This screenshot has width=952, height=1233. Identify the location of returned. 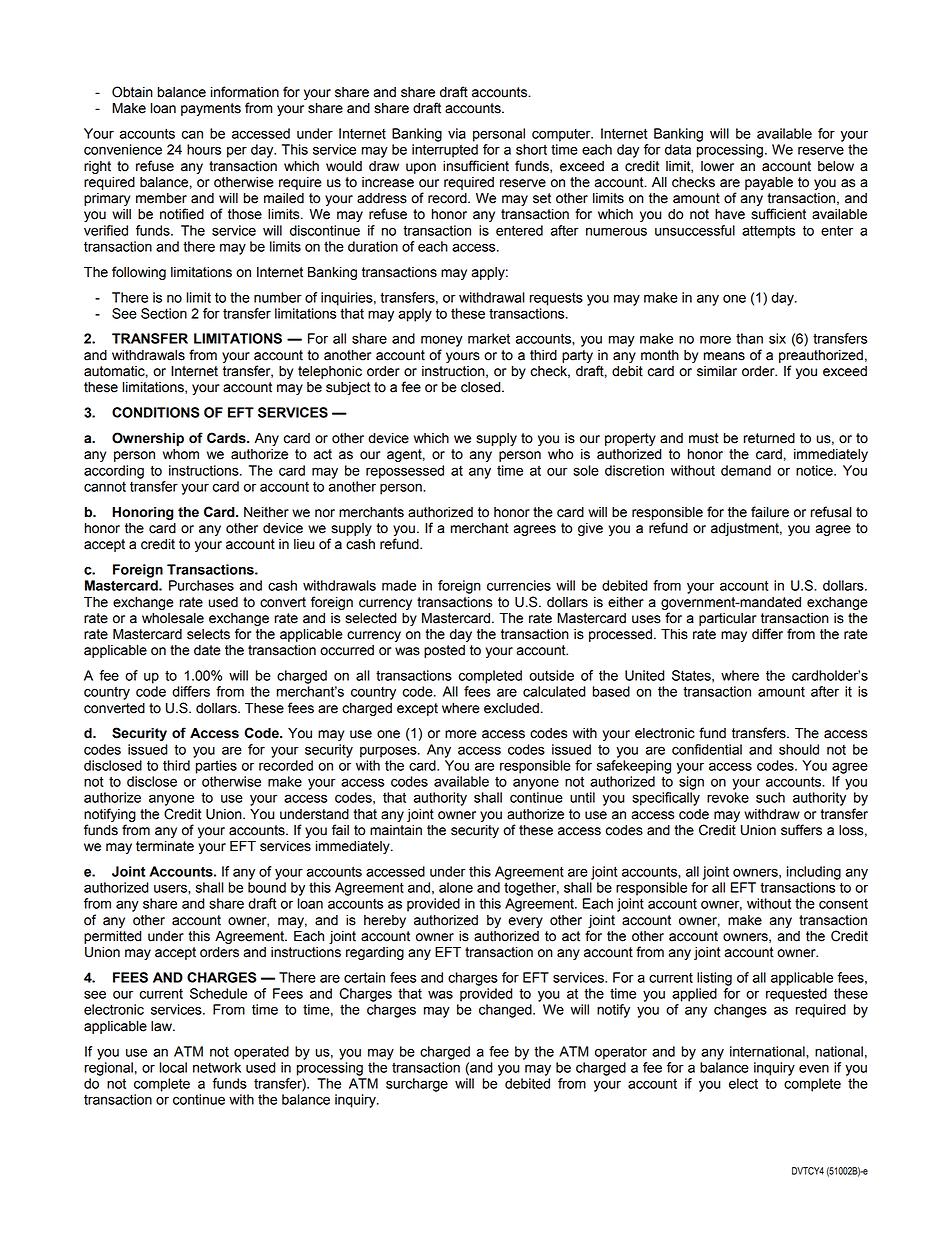
(769, 438).
